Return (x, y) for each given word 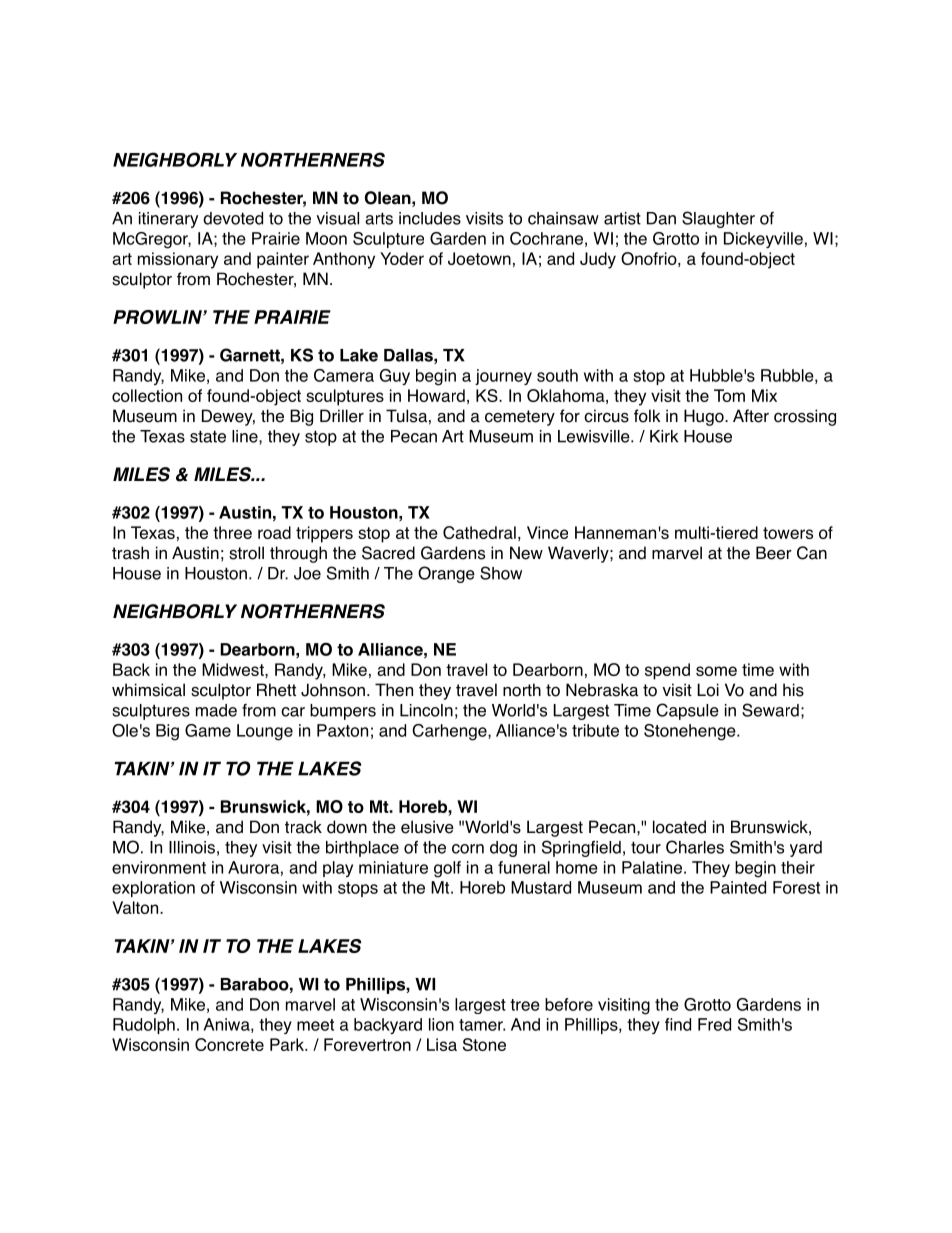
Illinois (192, 847)
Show (501, 573)
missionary (178, 260)
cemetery (520, 418)
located (679, 827)
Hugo (705, 417)
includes (430, 218)
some (716, 671)
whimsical (148, 690)
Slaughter (718, 219)
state (208, 436)
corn (468, 849)
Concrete (229, 1044)
